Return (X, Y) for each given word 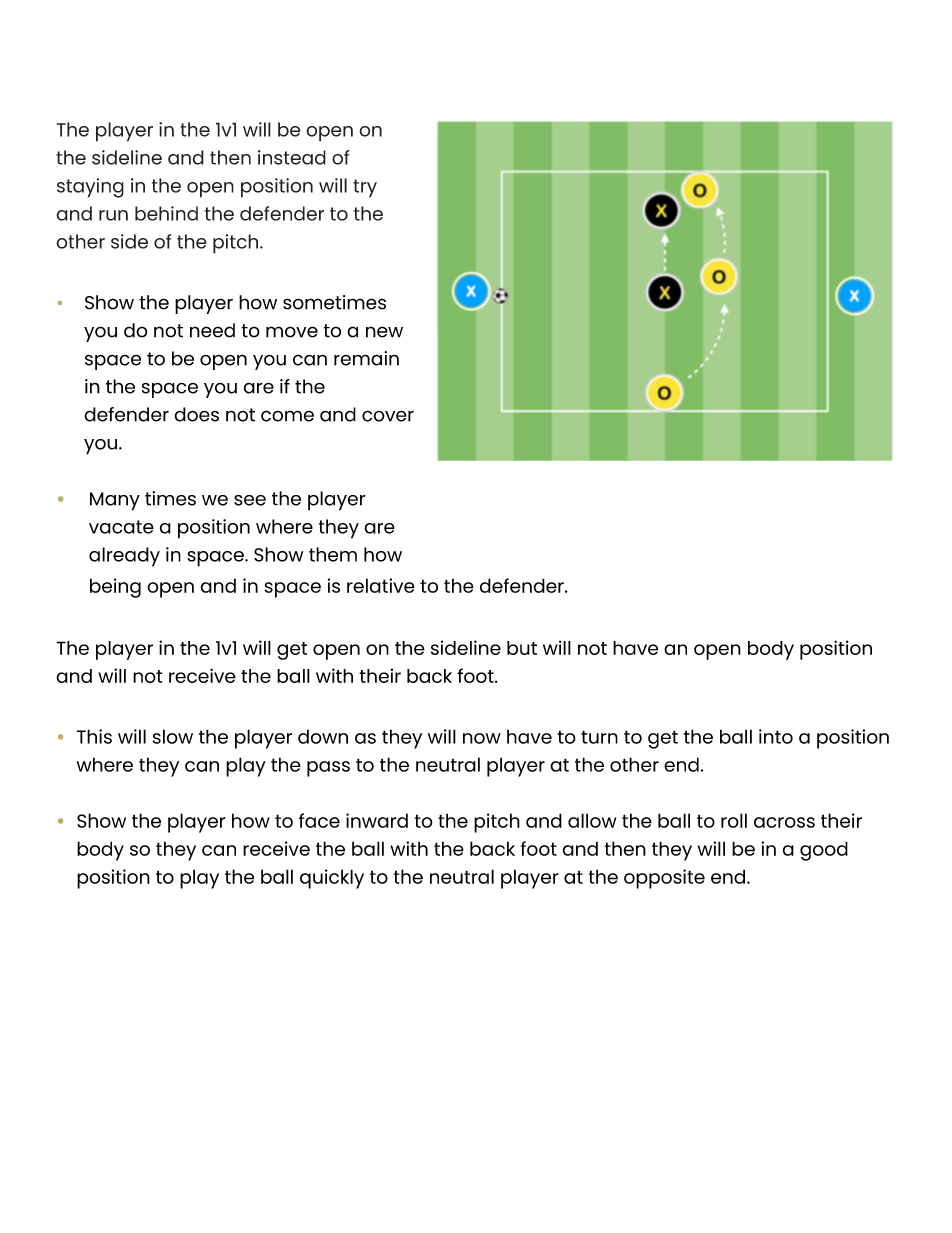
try (365, 188)
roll (734, 820)
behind (166, 213)
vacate (121, 527)
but (522, 648)
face (319, 820)
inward (377, 820)
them (333, 554)
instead (292, 157)
